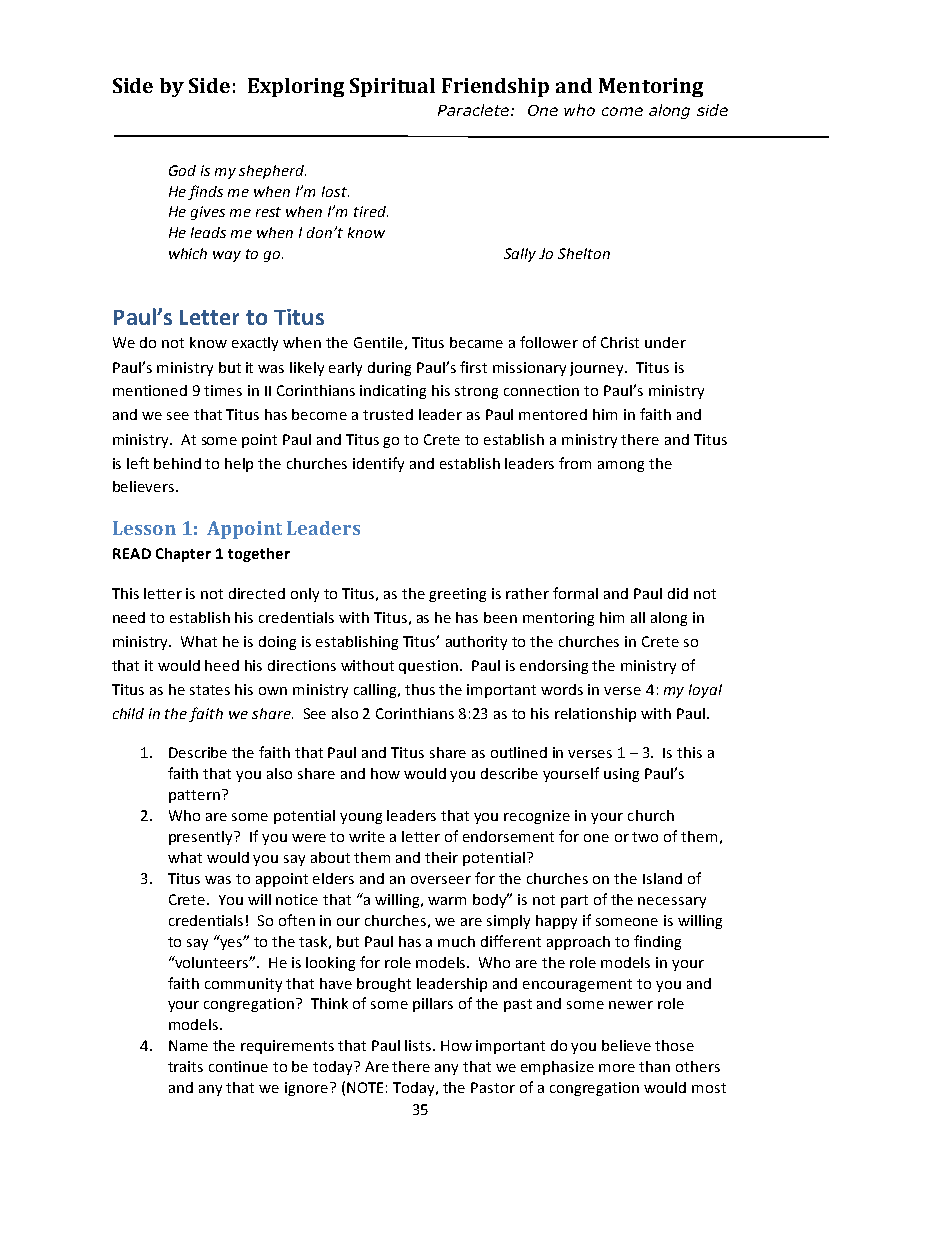 The image size is (952, 1233). I want to click on God, so click(182, 170).
